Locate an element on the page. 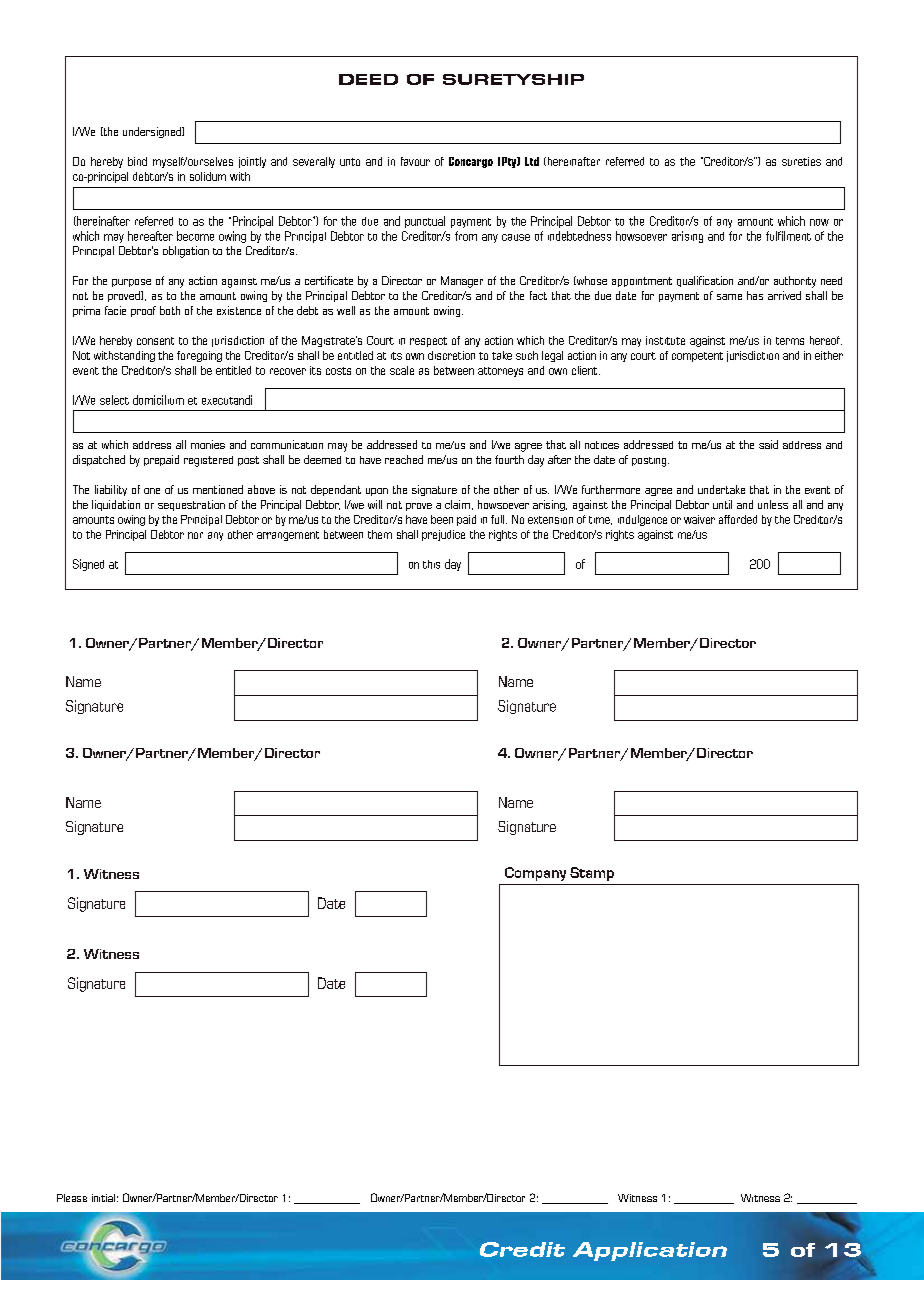 The width and height of the document is (924, 1308). Application is located at coordinates (650, 1251).
